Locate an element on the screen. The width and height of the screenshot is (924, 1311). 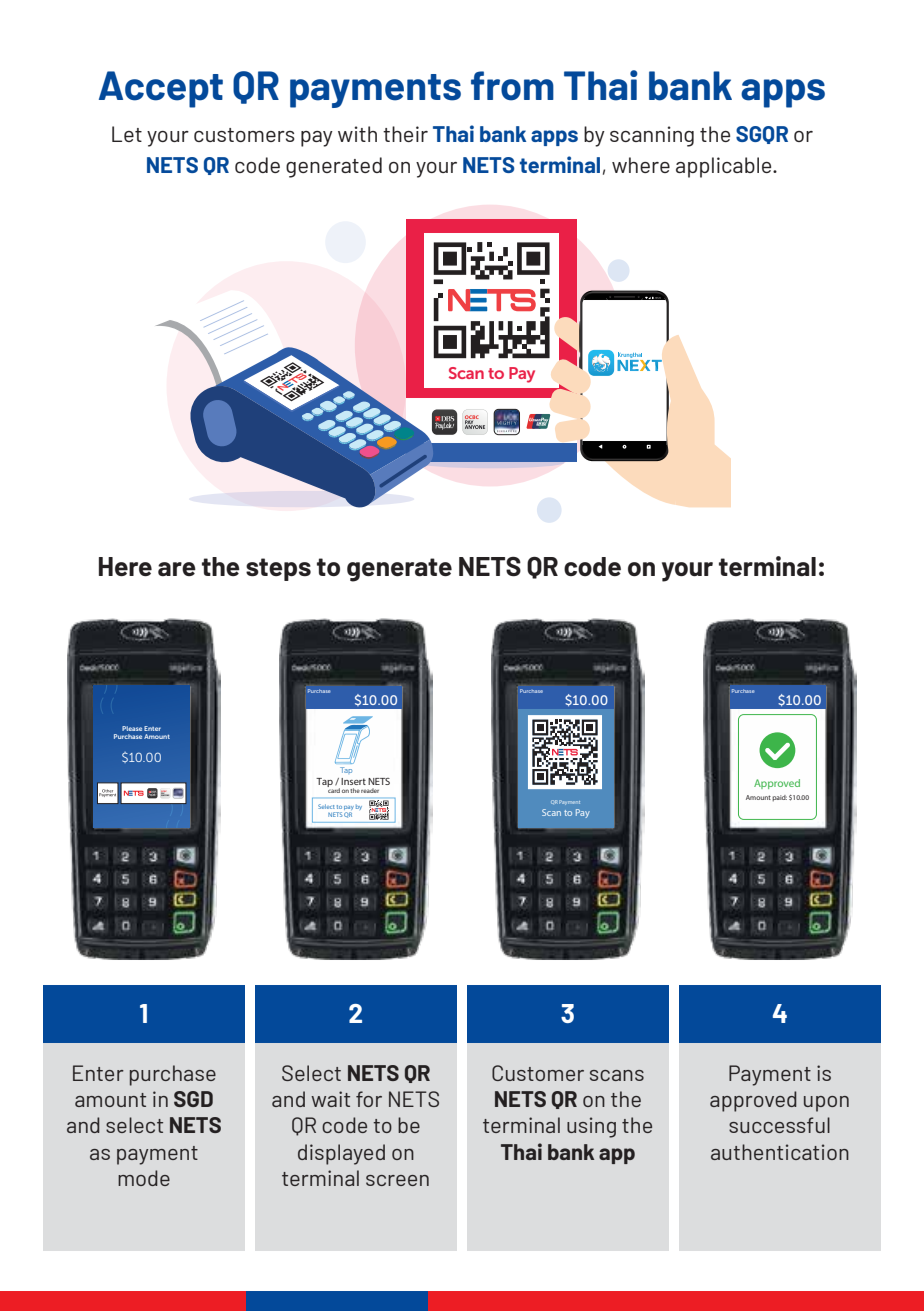
are is located at coordinates (177, 569).
